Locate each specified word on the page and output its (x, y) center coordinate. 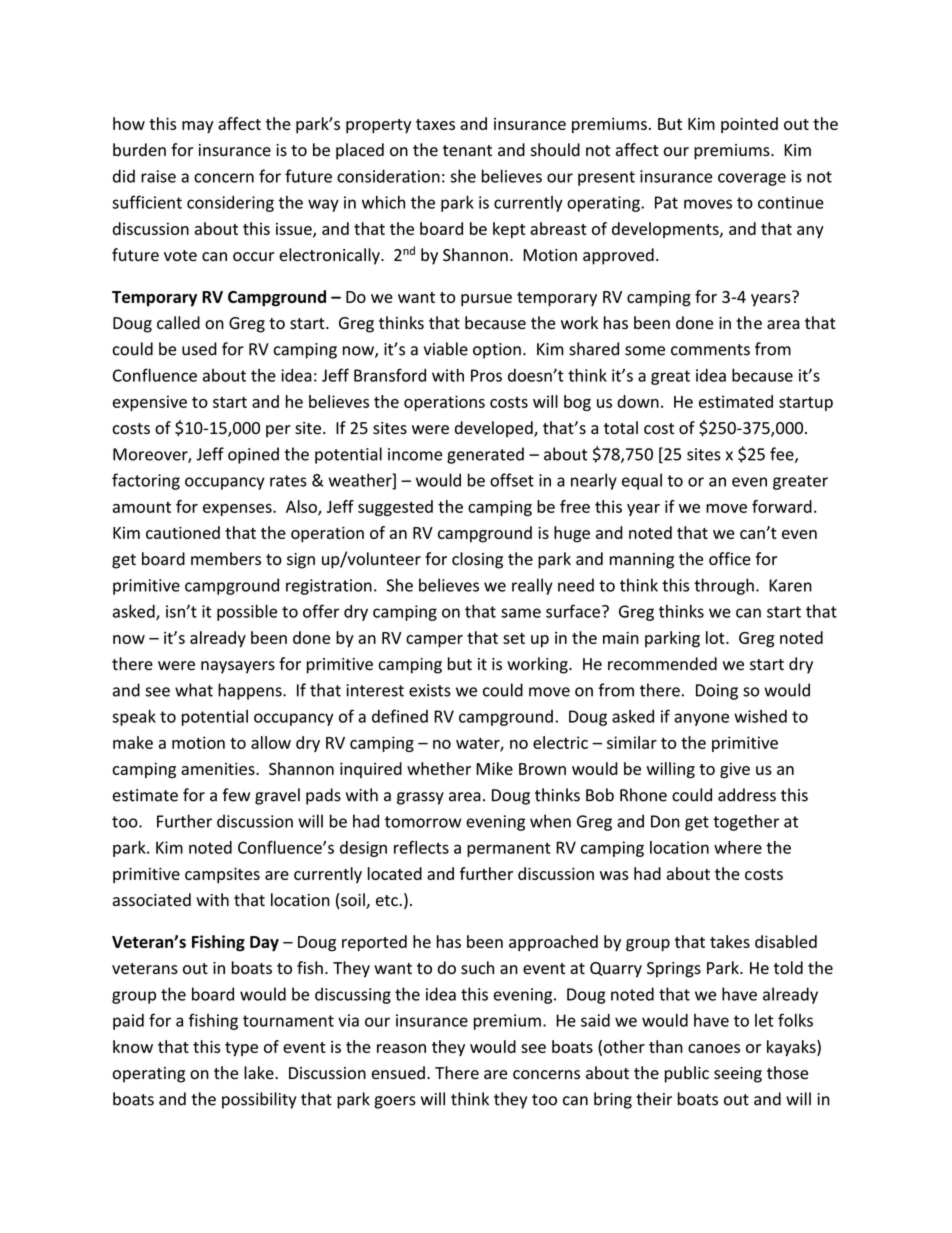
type (241, 1049)
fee (783, 455)
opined (253, 455)
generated (485, 455)
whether (439, 768)
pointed (749, 125)
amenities (219, 768)
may (197, 127)
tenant (467, 151)
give (735, 771)
